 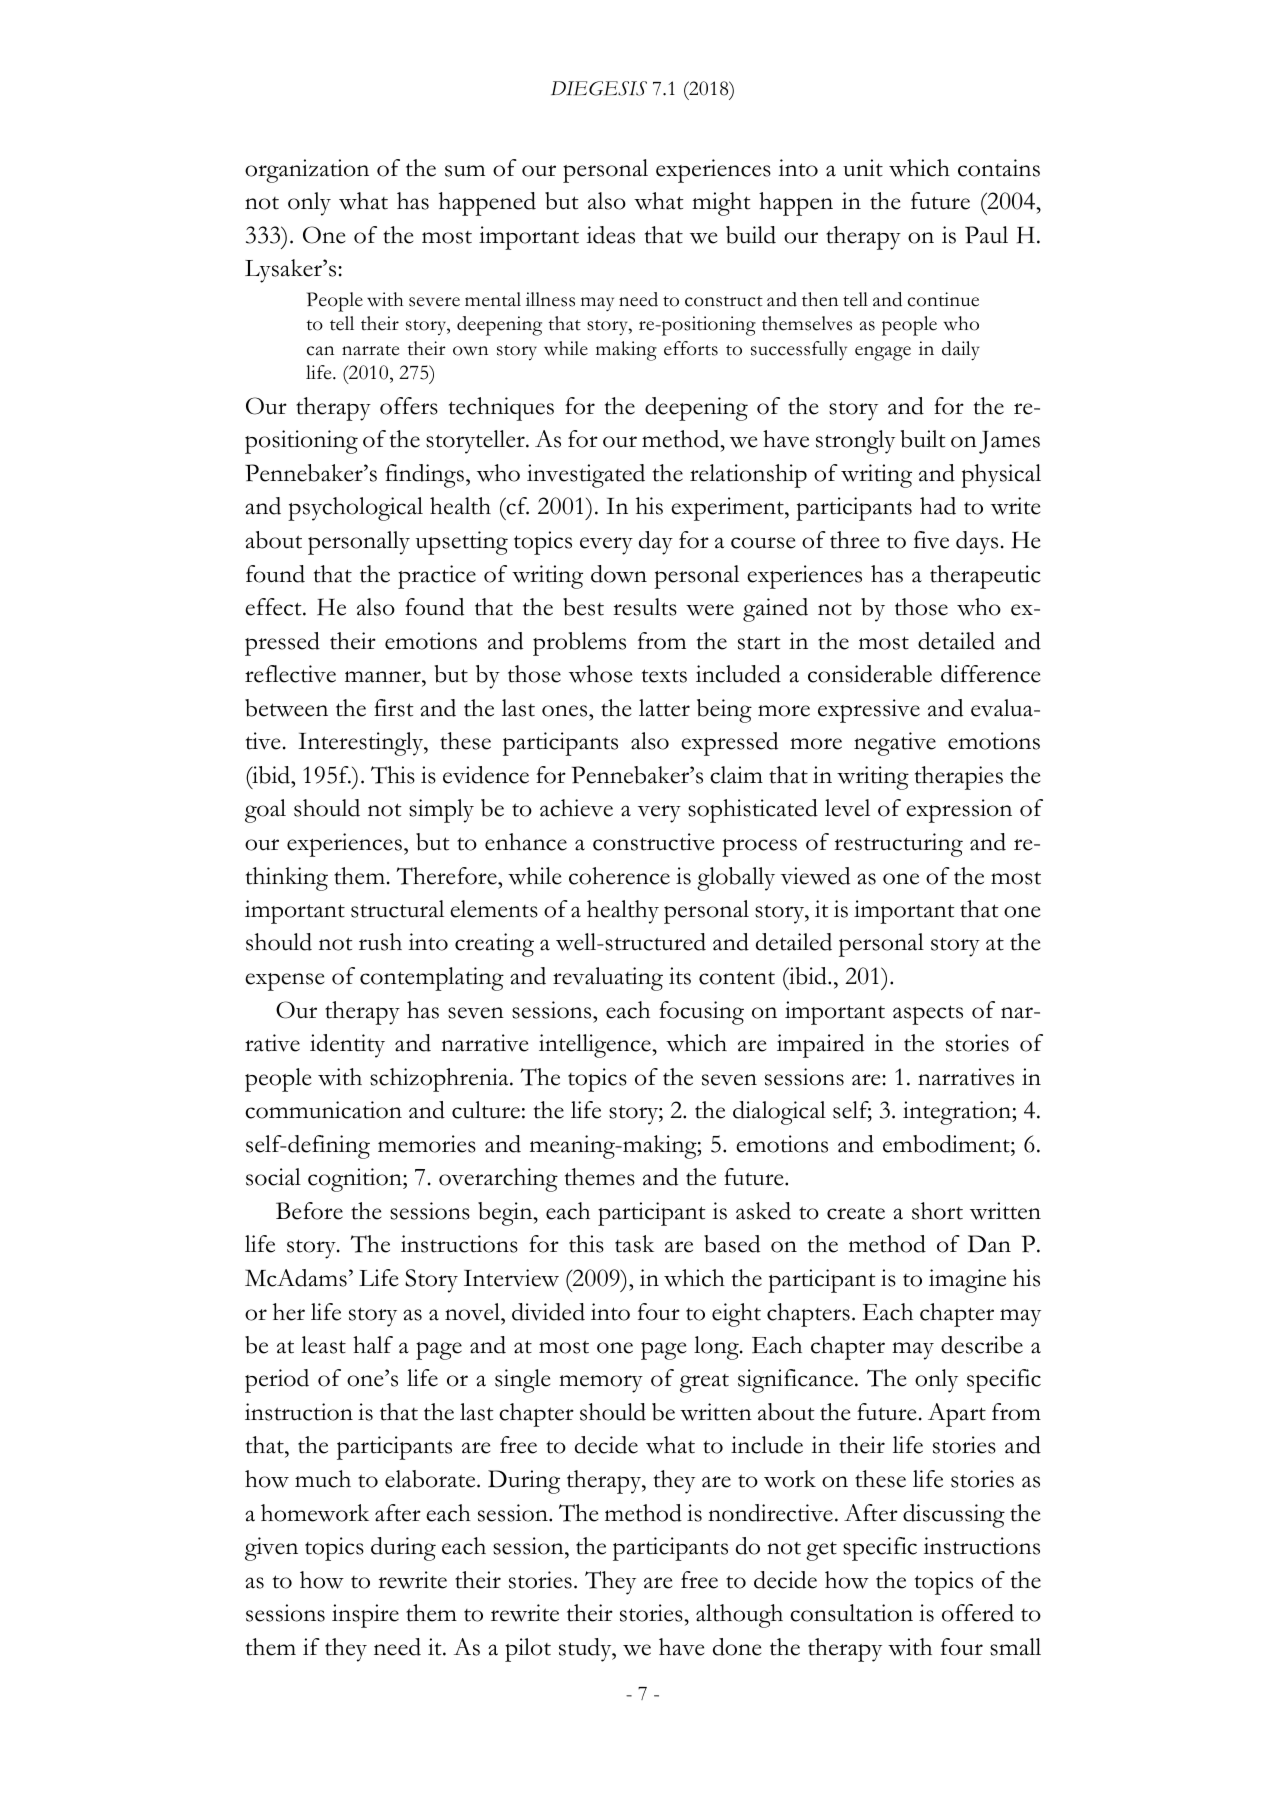 What do you see at coordinates (611, 235) in the image?
I see `ideas` at bounding box center [611, 235].
